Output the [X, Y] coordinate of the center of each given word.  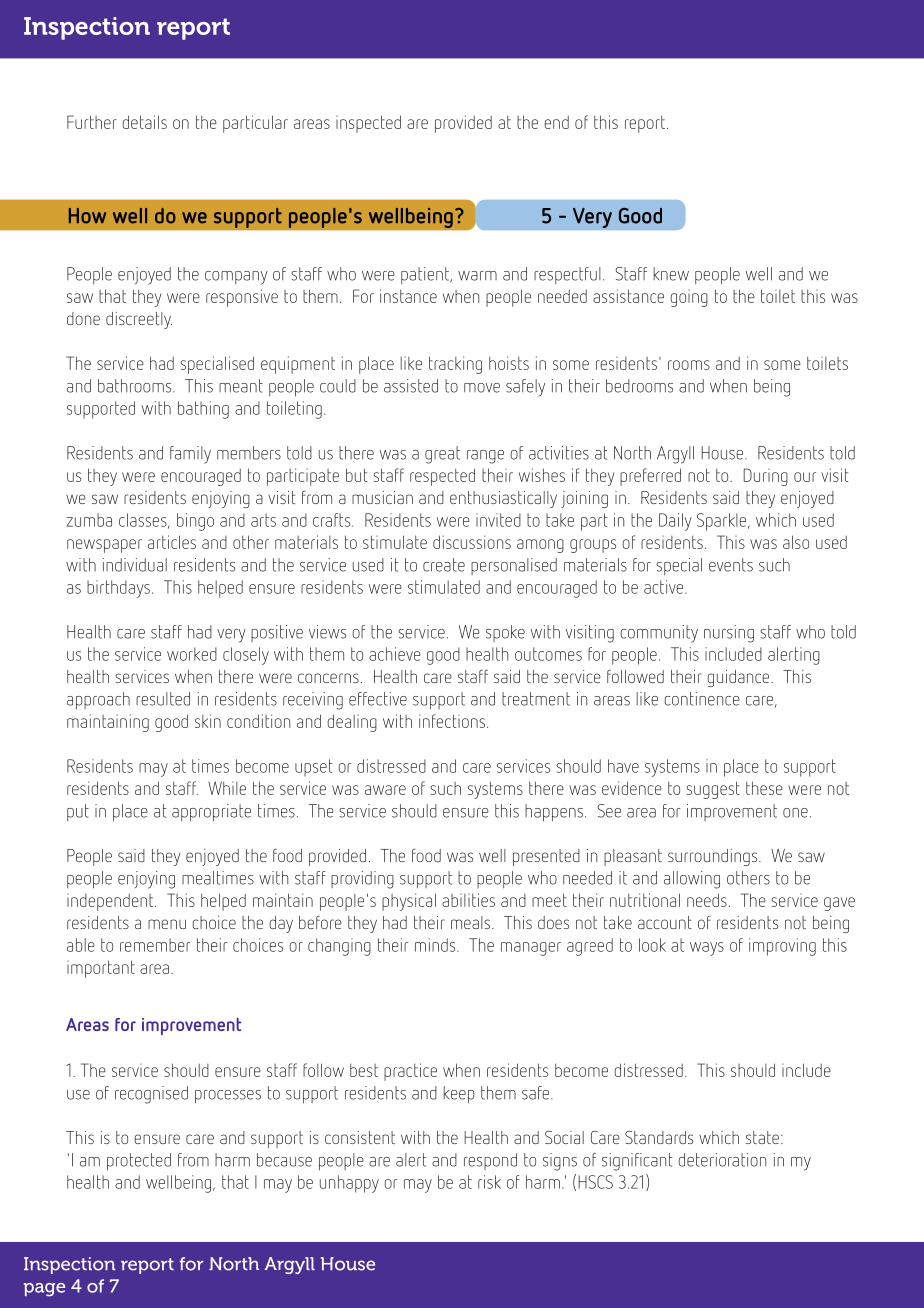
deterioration [722, 1160]
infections [452, 721]
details [144, 122]
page [44, 1290]
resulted [163, 699]
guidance [739, 678]
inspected [368, 124]
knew [671, 274]
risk [489, 1182]
